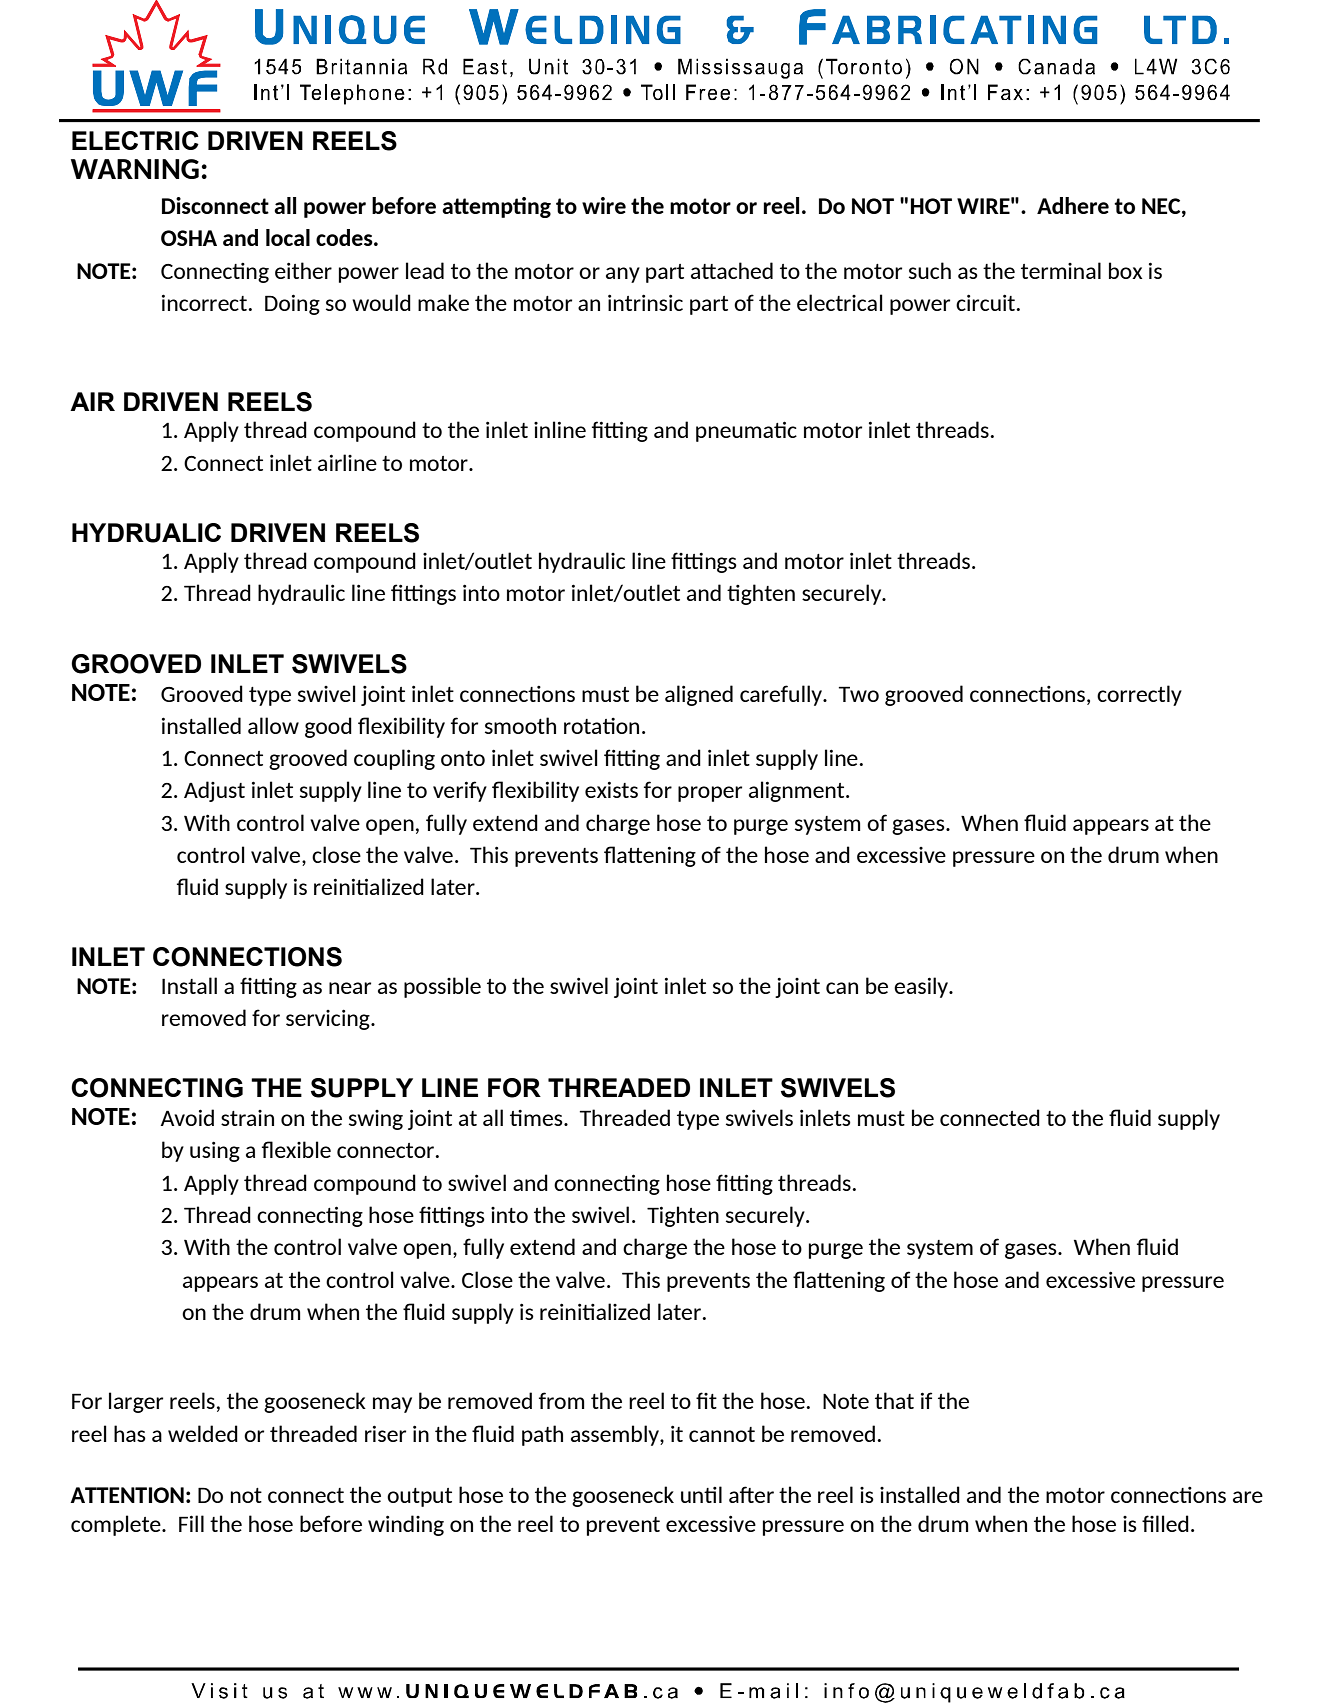 The width and height of the document is (1317, 1705). I want to click on aligned, so click(699, 695).
